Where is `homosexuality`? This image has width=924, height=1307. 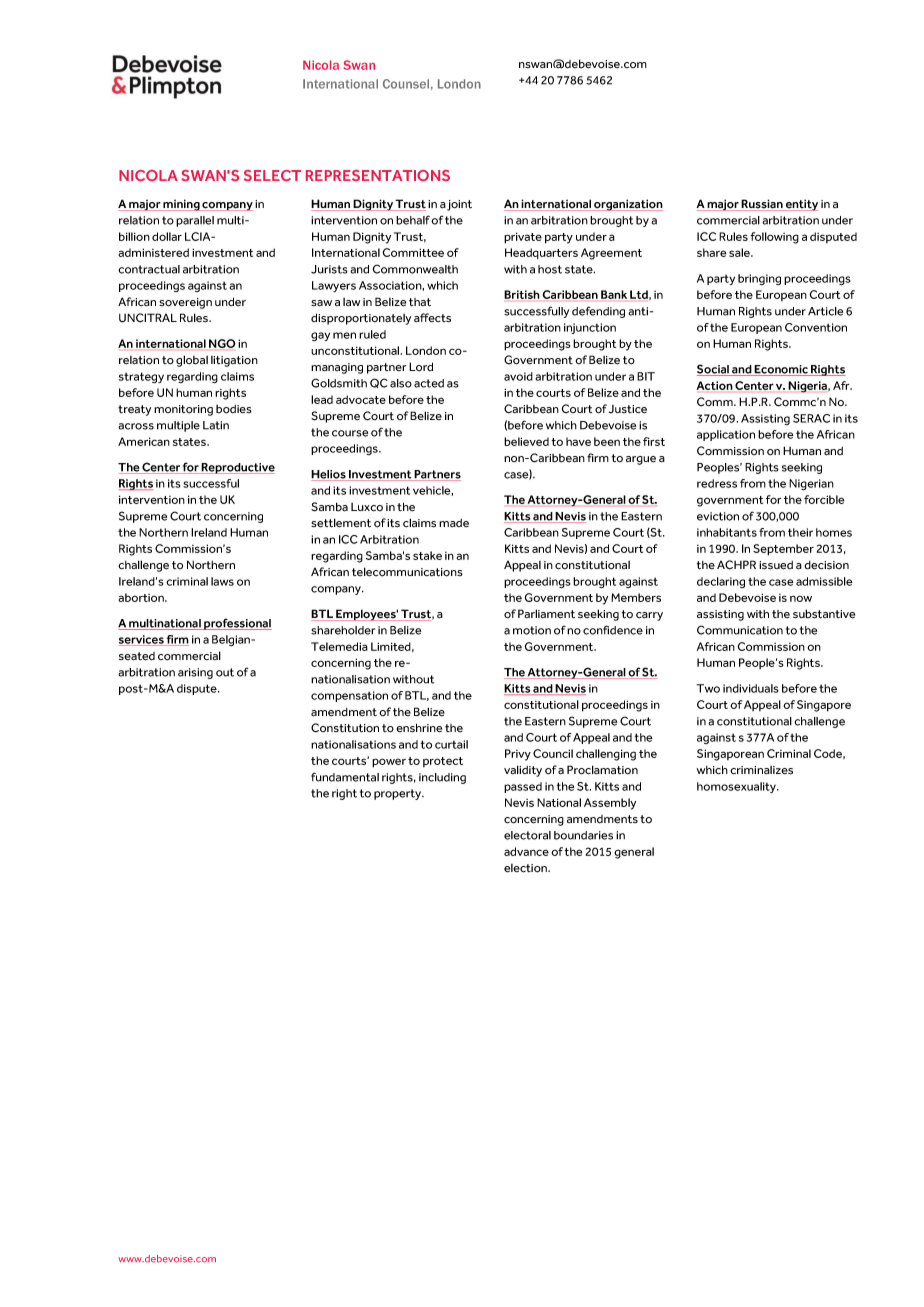 homosexuality is located at coordinates (738, 787).
